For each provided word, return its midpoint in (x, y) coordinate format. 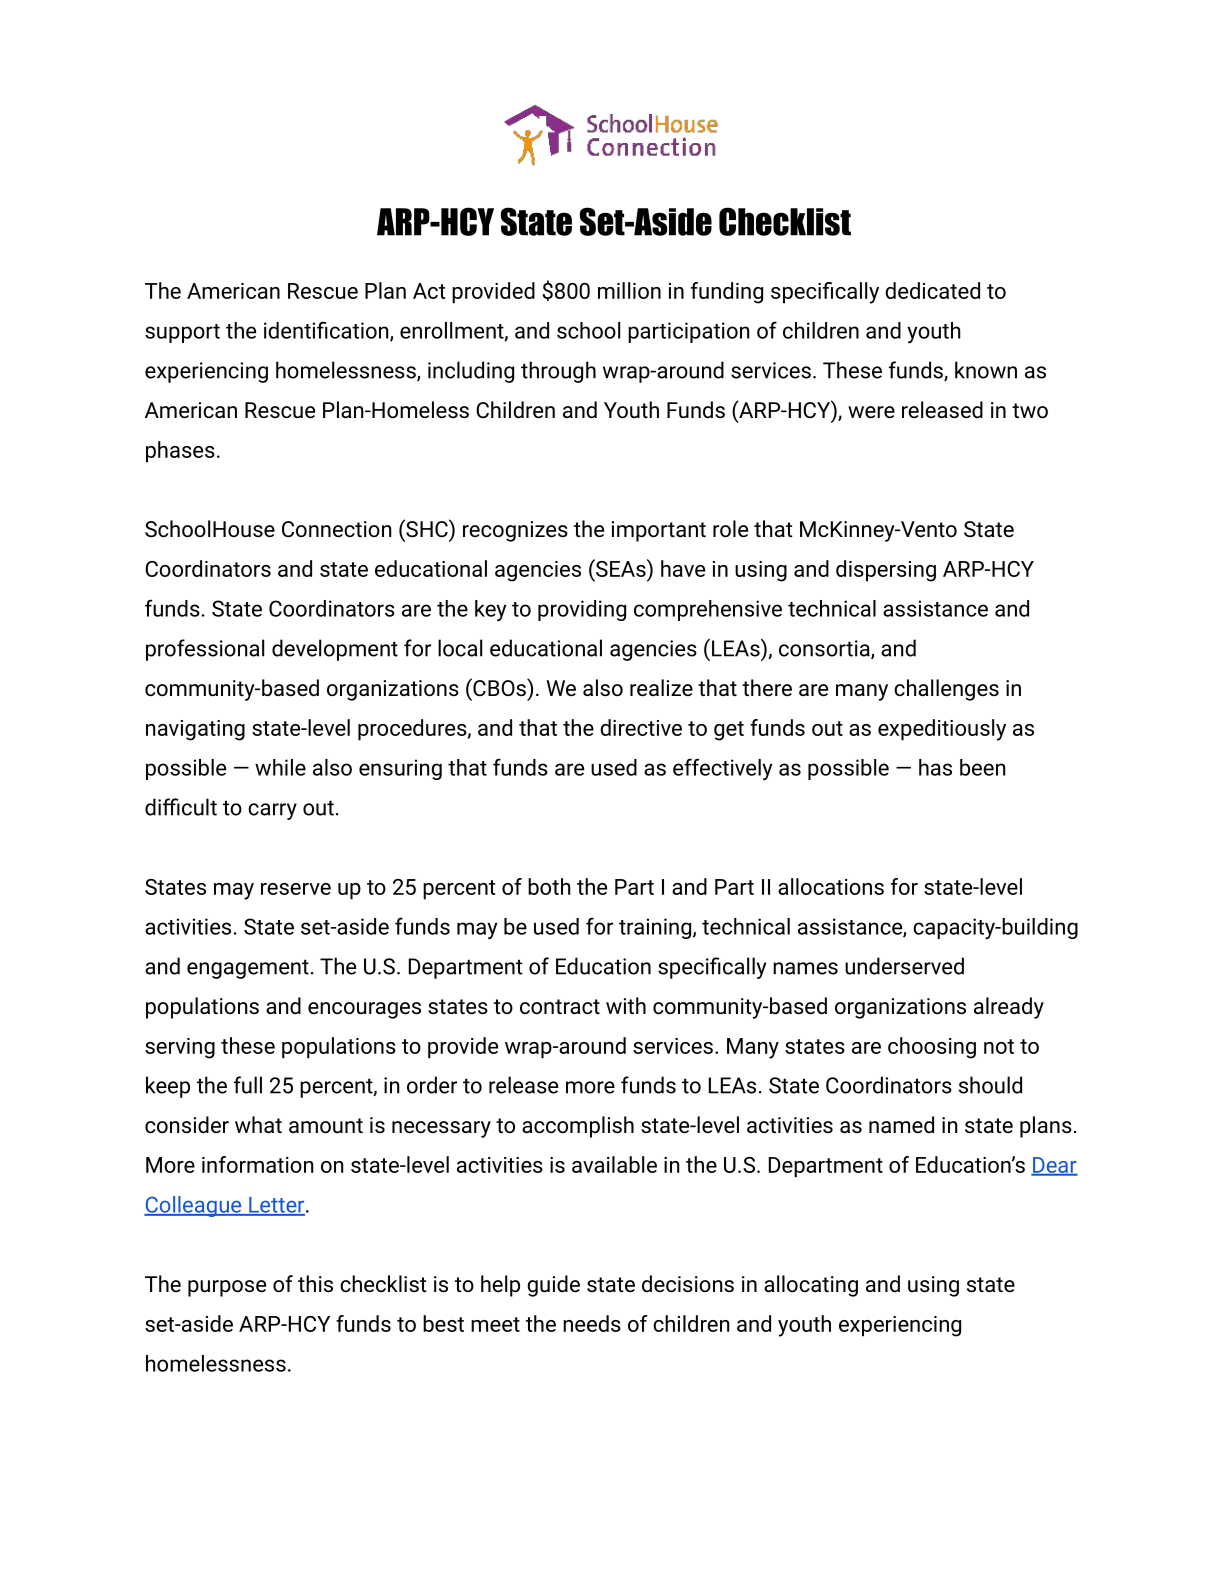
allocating (811, 1286)
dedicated (932, 290)
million (629, 290)
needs (592, 1323)
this (315, 1284)
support (182, 333)
